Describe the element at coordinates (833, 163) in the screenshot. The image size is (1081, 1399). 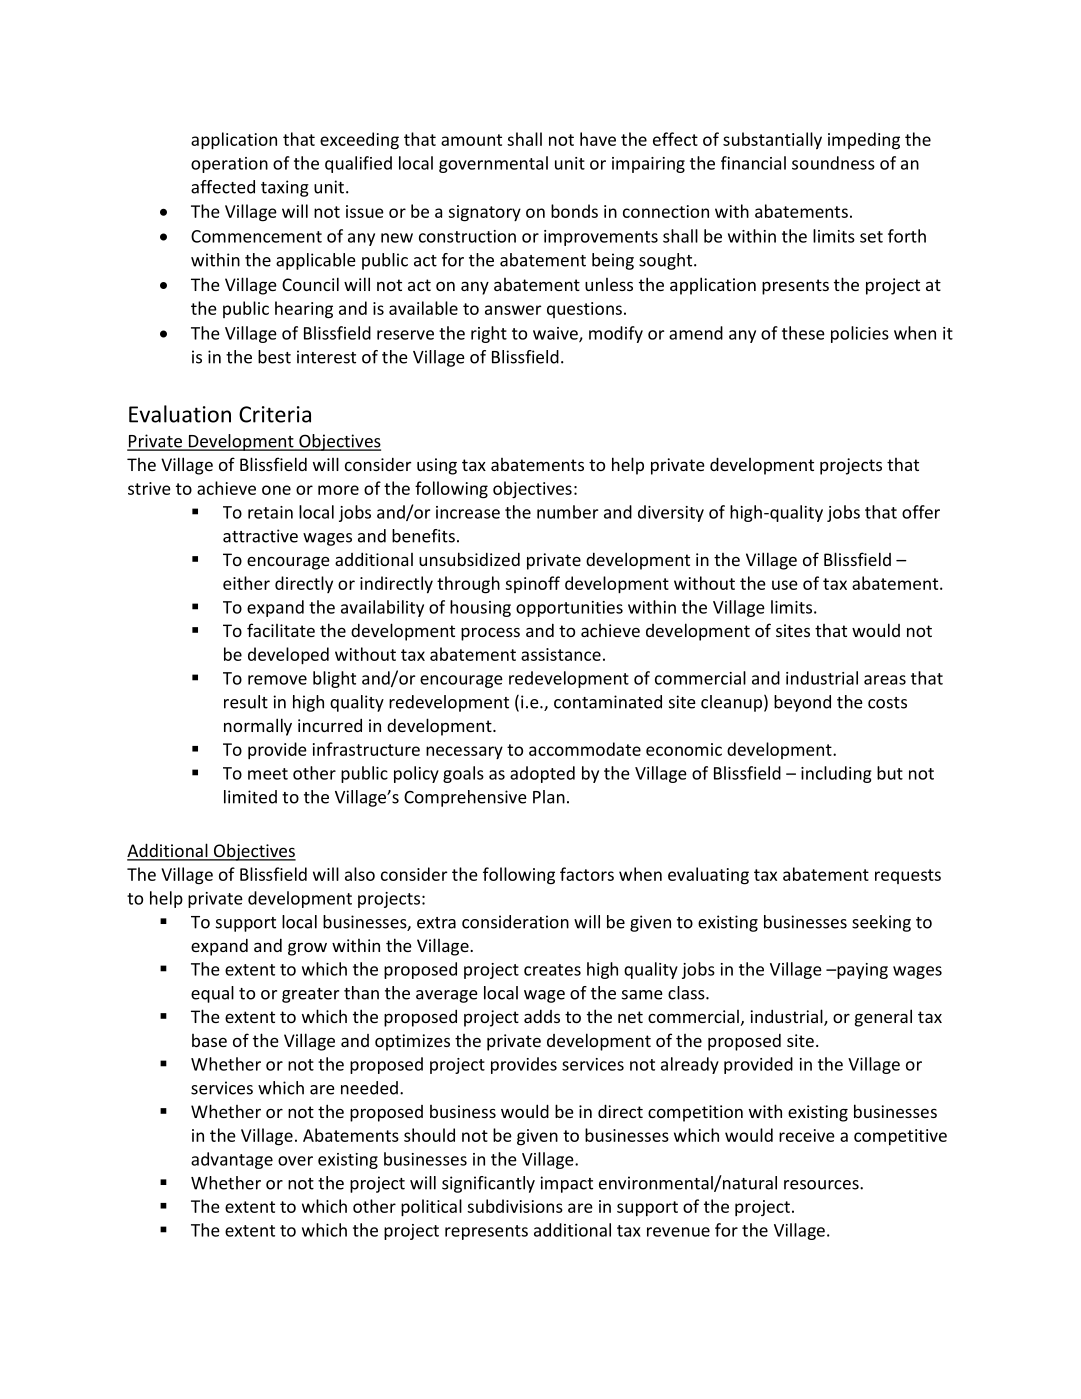
I see `soundness` at that location.
